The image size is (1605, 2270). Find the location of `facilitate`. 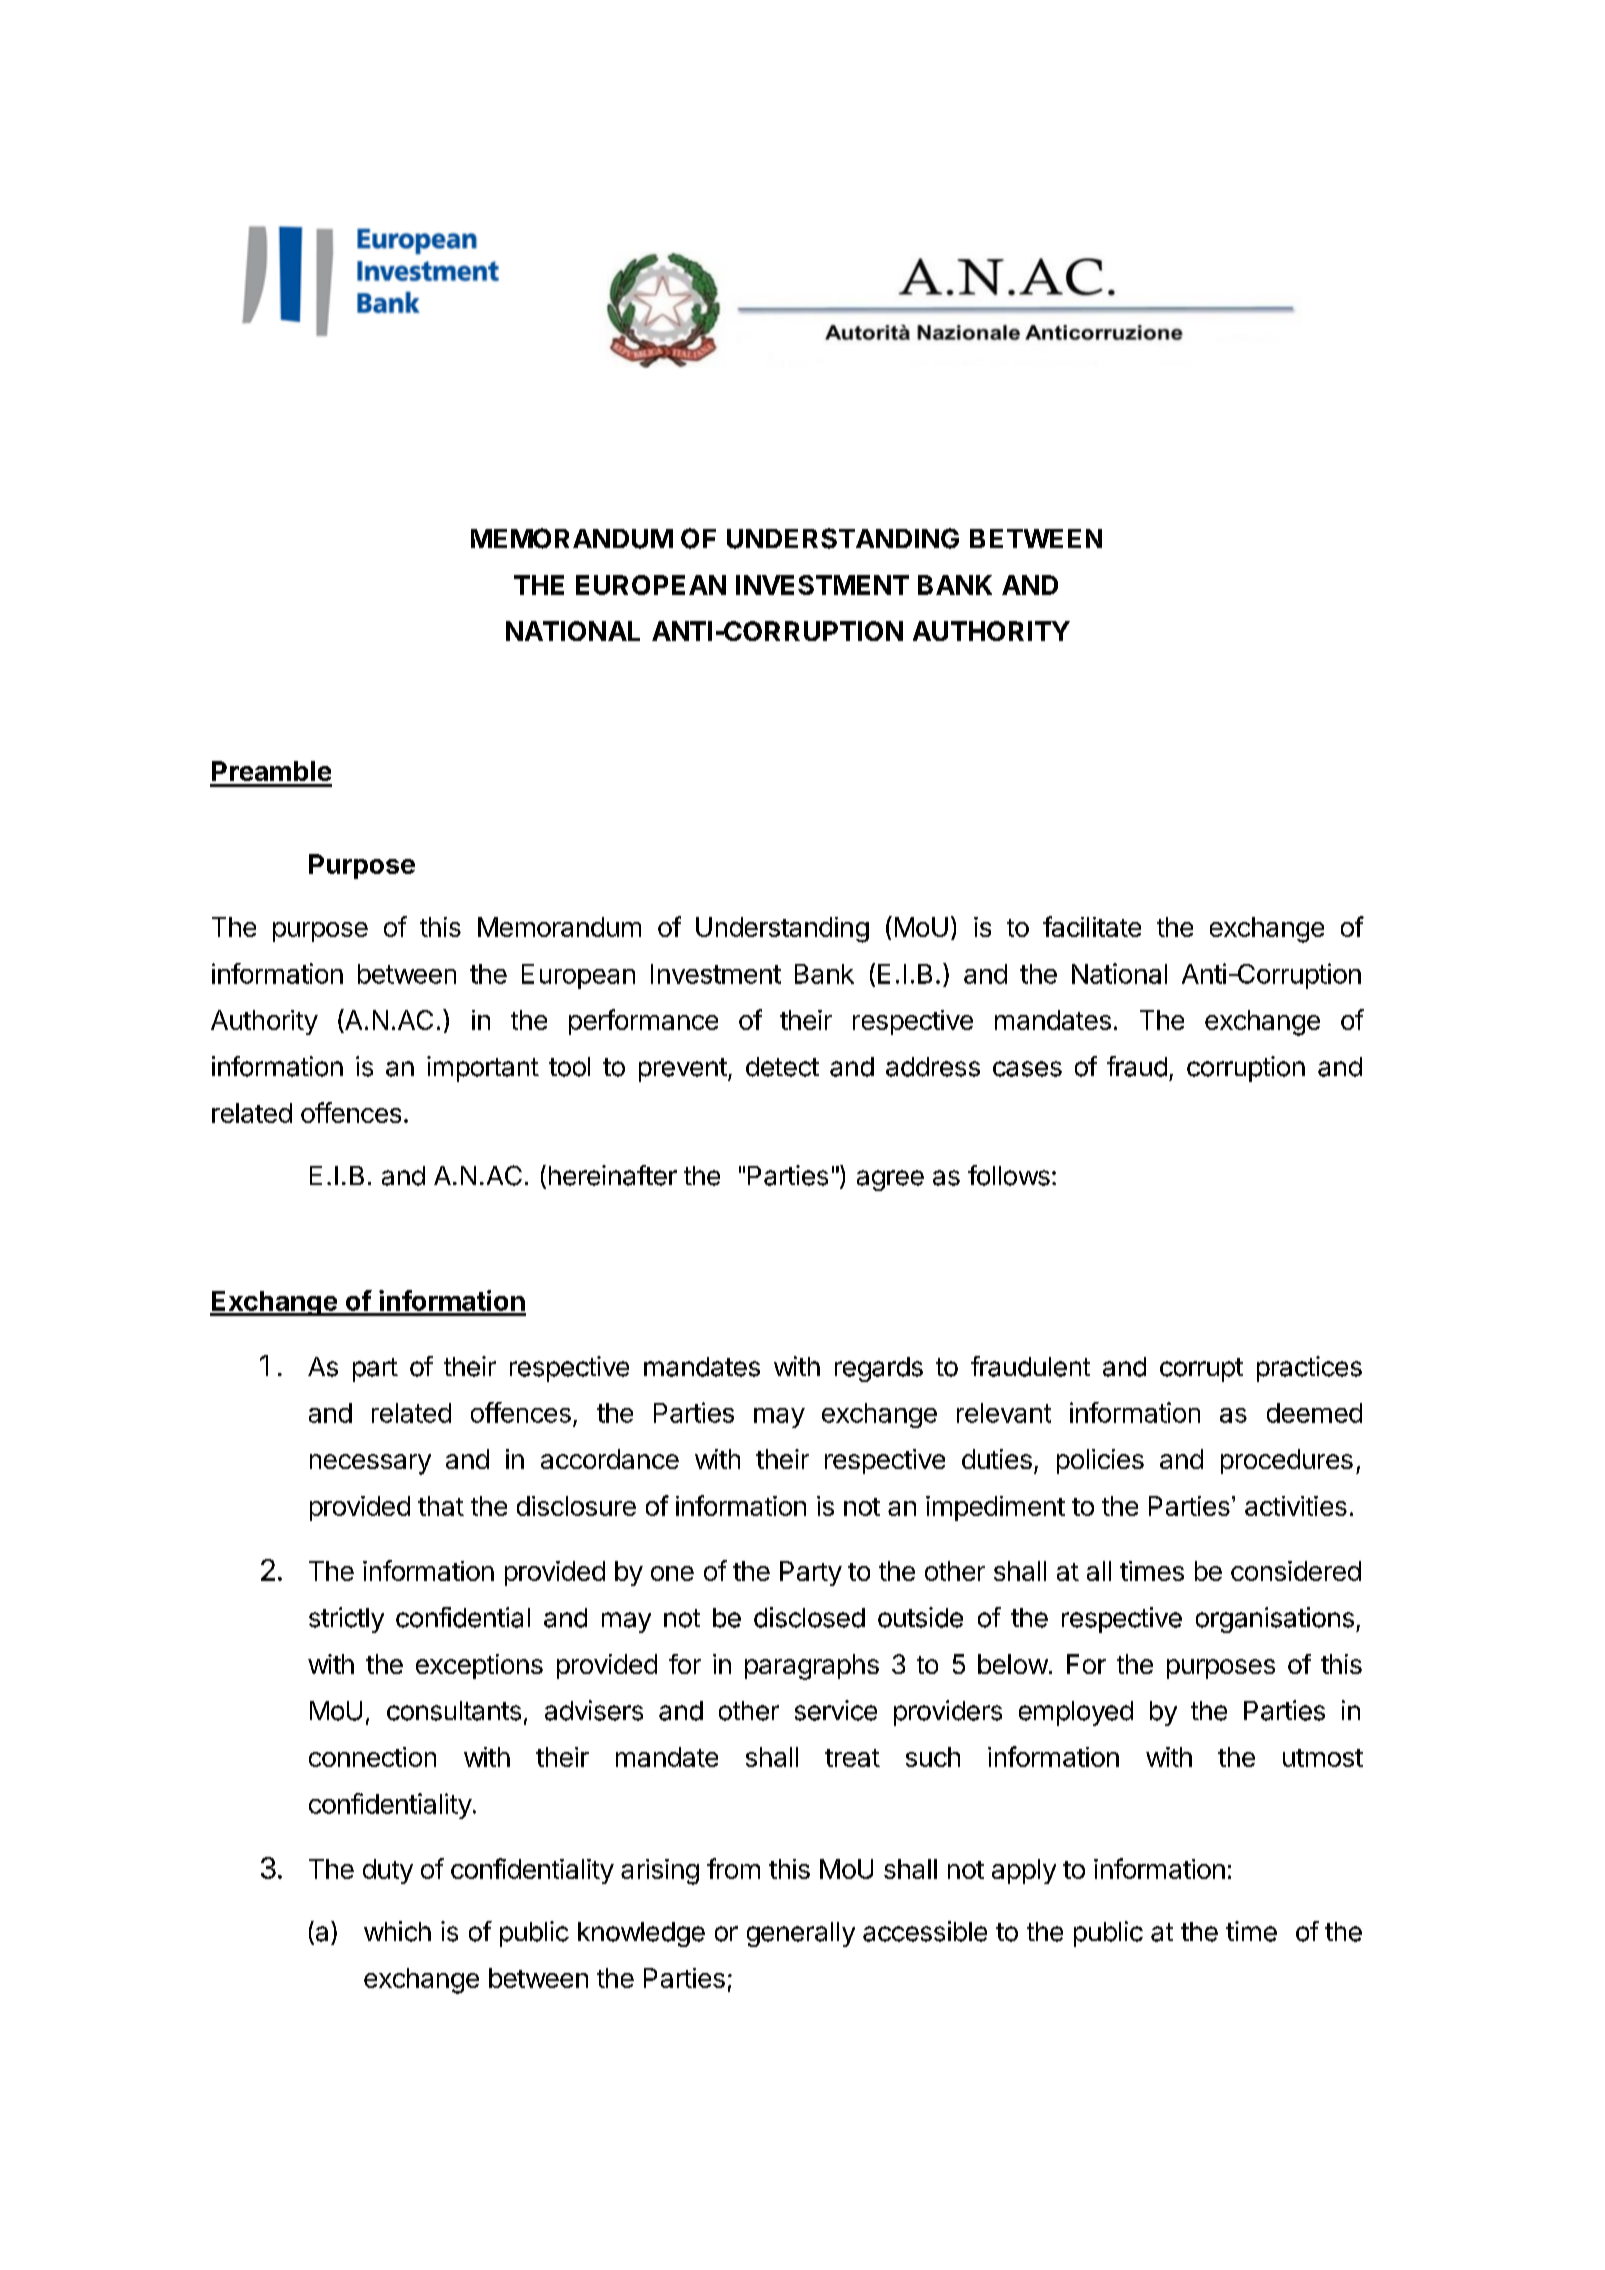

facilitate is located at coordinates (1092, 926).
